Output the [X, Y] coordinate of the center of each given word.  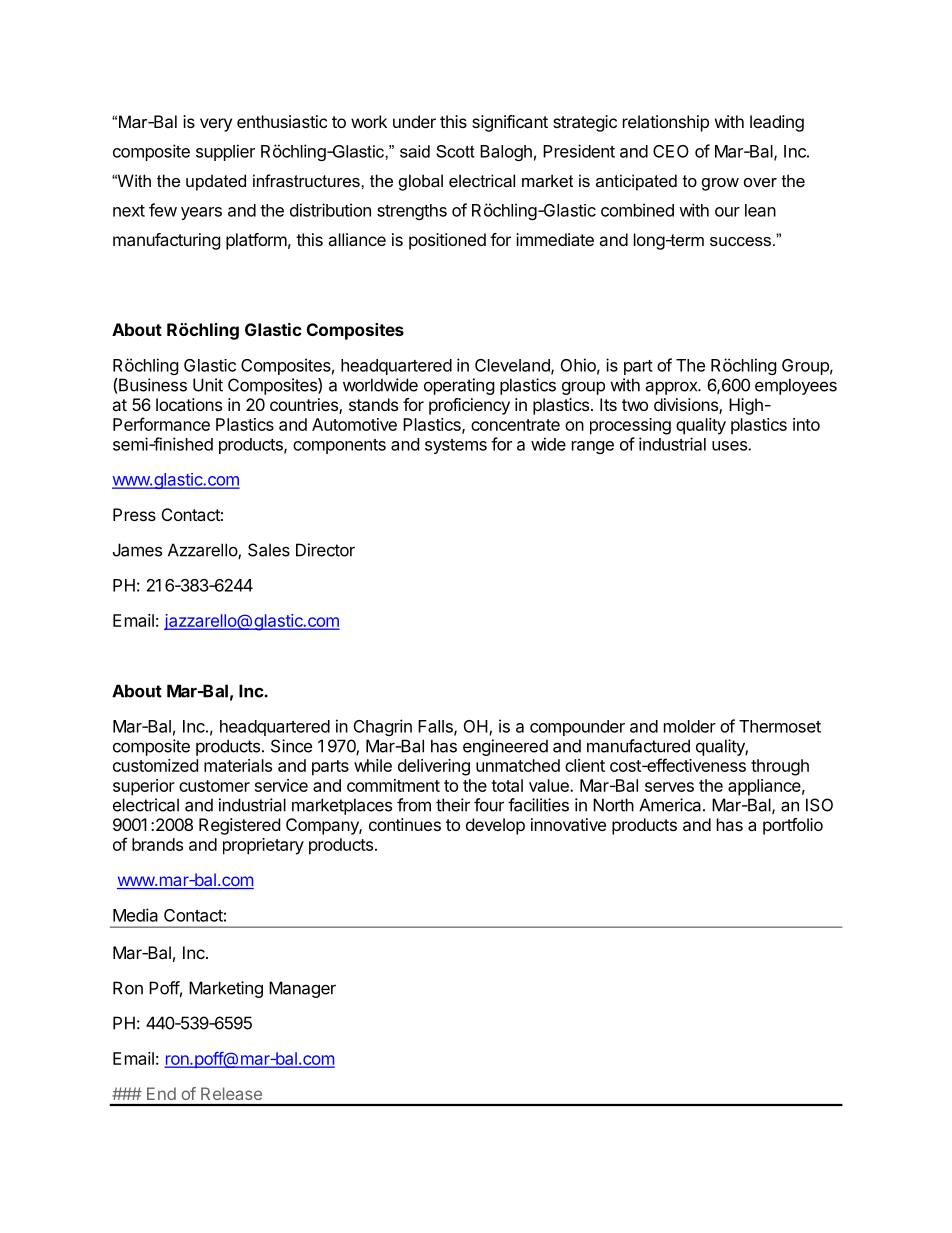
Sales [269, 550]
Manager [302, 989]
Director [325, 550]
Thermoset [780, 726]
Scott [455, 151]
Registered [239, 826]
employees [796, 386]
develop [495, 826]
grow [720, 184]
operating [459, 386]
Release [231, 1093]
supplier [225, 152]
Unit [208, 385]
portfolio [793, 826]
